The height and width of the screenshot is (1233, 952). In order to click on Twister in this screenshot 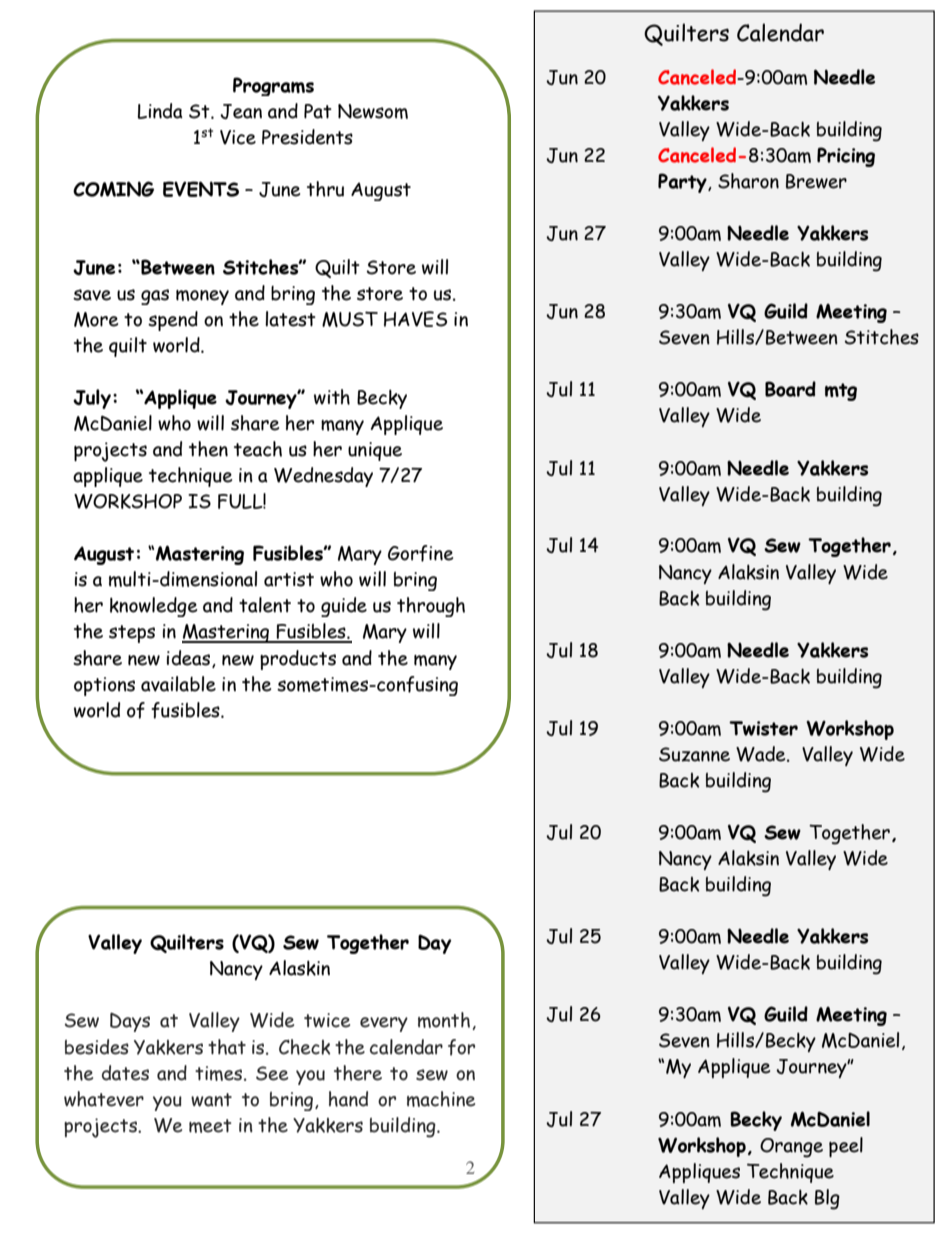, I will do `click(763, 728)`.
